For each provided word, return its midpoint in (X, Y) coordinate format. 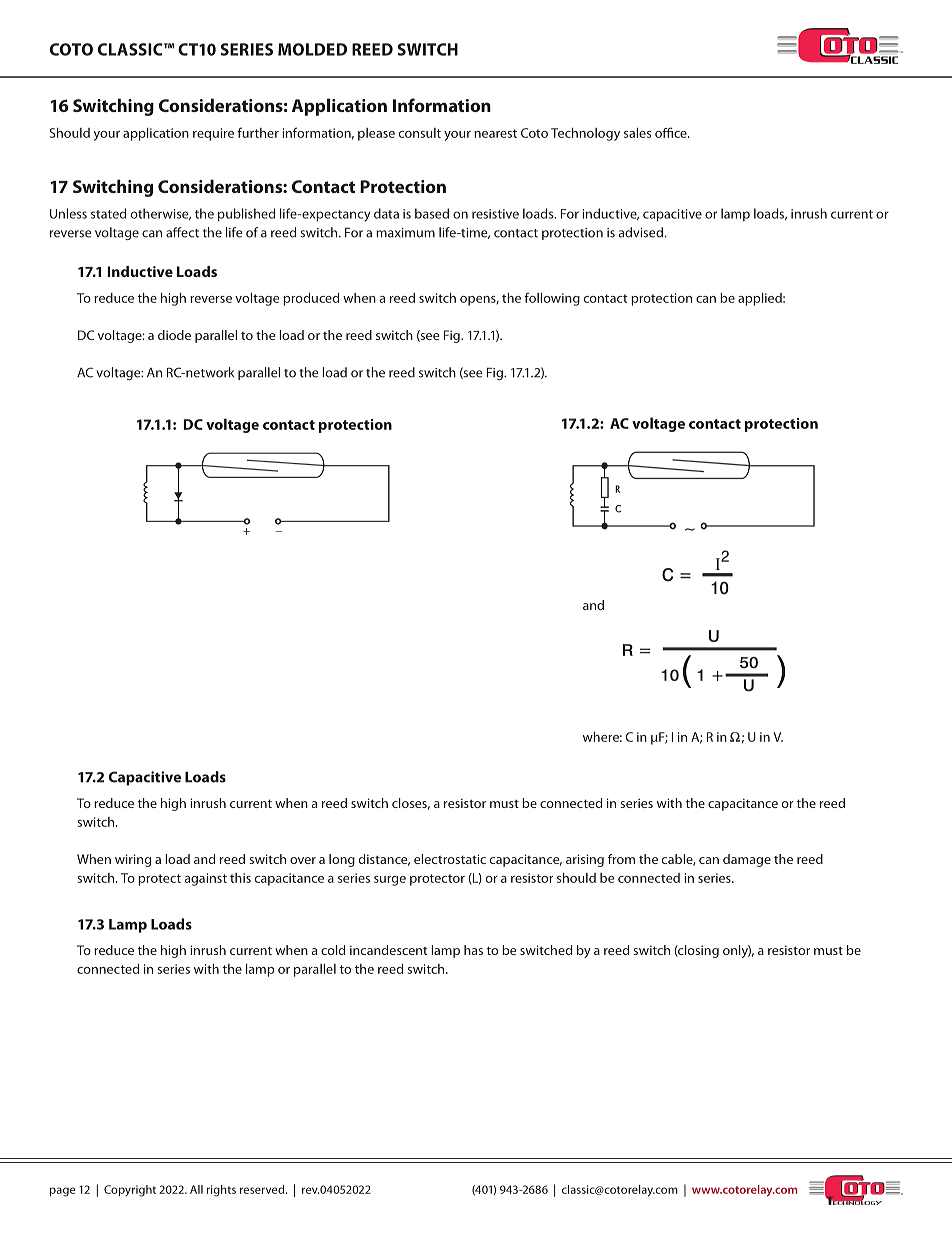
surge (390, 881)
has (473, 950)
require (213, 134)
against (206, 879)
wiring (133, 860)
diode (174, 335)
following (552, 299)
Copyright (130, 1191)
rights (221, 1191)
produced (311, 299)
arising (585, 860)
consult (420, 133)
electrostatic (450, 859)
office (672, 132)
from (621, 859)
